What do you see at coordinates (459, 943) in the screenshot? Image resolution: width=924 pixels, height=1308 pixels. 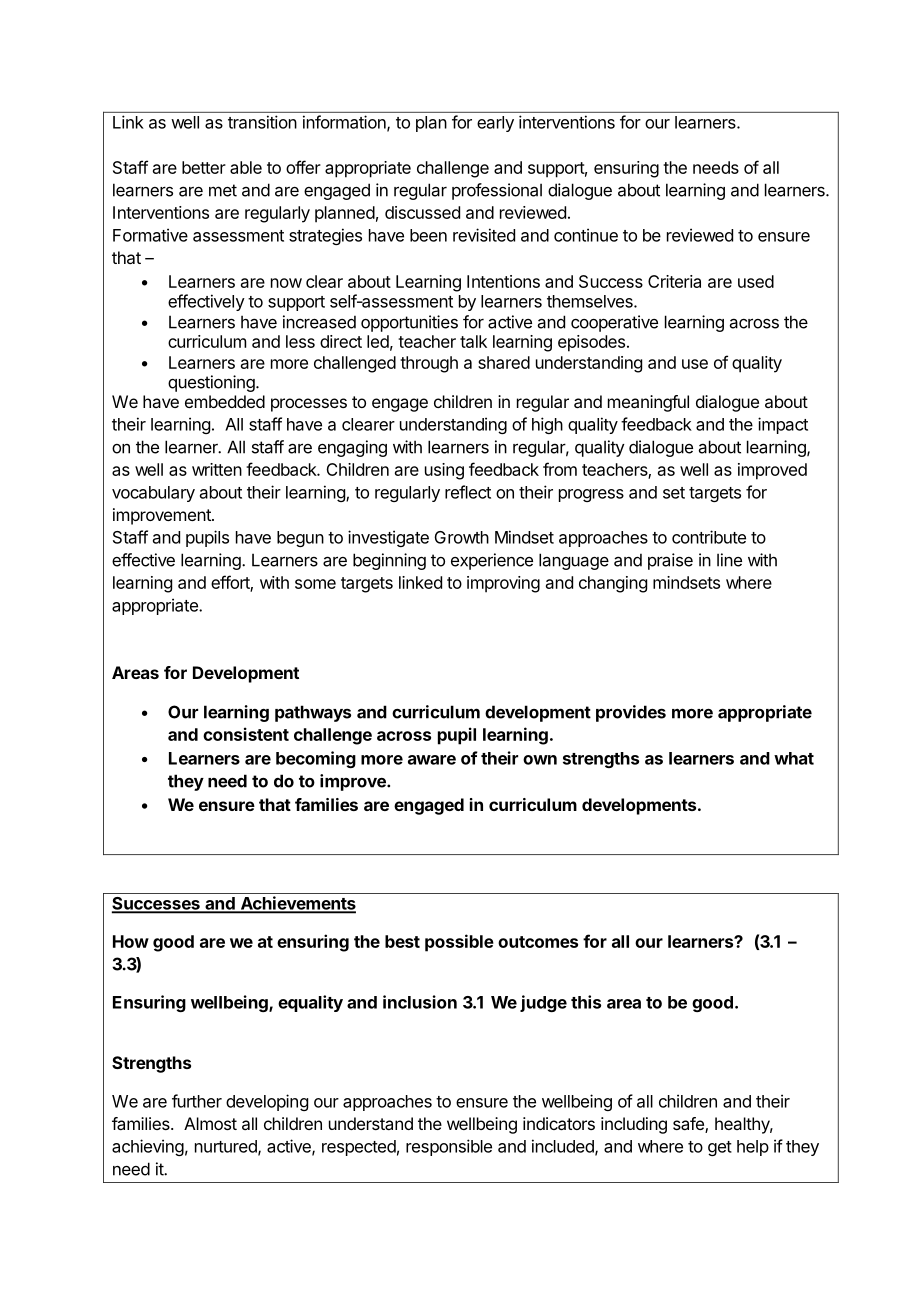 I see `possible` at bounding box center [459, 943].
